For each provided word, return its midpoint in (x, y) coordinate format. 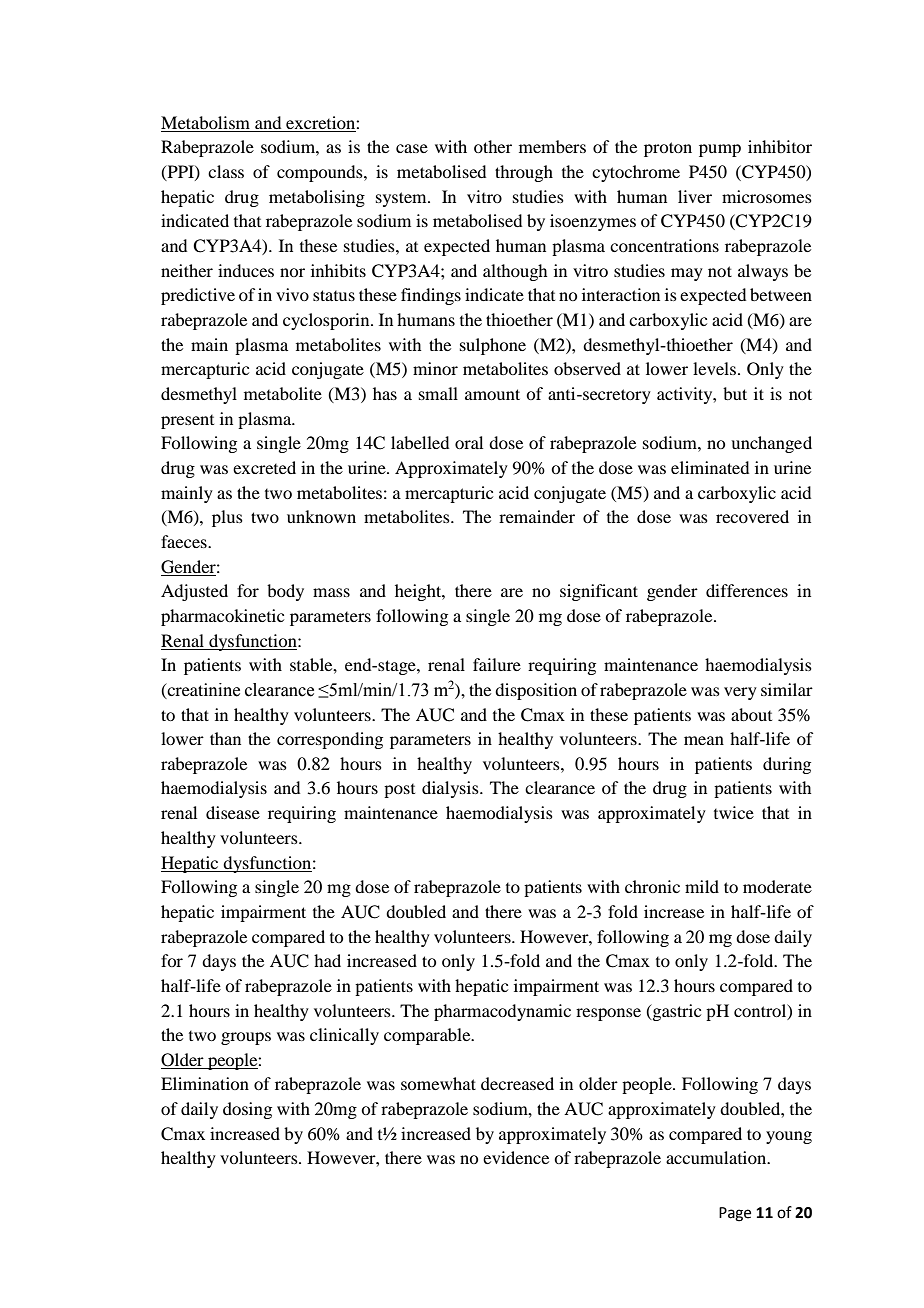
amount (492, 394)
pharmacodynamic (502, 1012)
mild (702, 886)
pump (720, 150)
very (740, 693)
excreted (264, 467)
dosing (247, 1110)
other (493, 146)
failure (497, 664)
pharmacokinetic (222, 617)
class (226, 171)
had (327, 960)
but (735, 393)
